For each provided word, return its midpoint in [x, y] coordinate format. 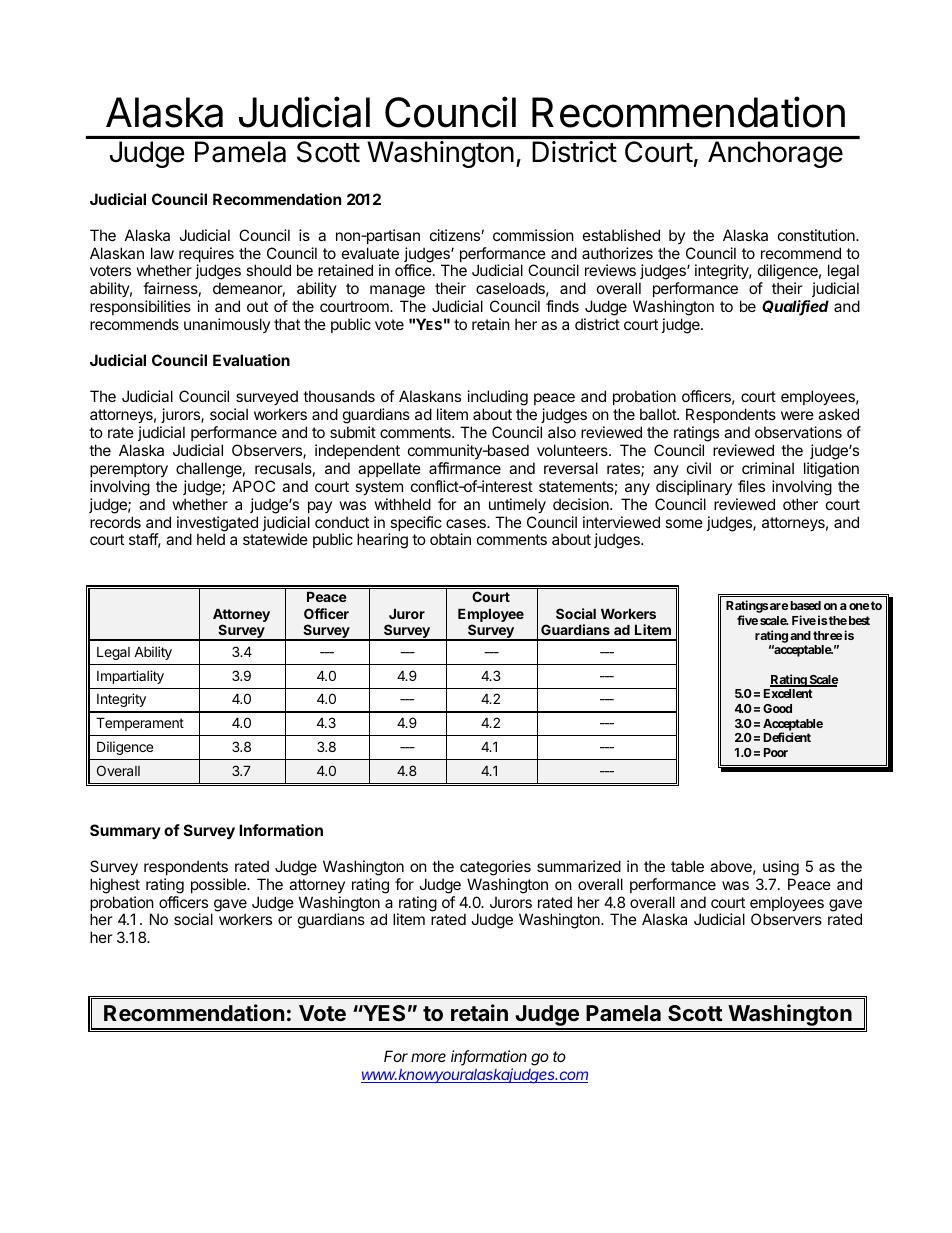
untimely [517, 505]
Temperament [140, 724]
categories [495, 868]
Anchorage [775, 154]
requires [206, 256]
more [428, 1057]
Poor [776, 752]
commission [533, 235]
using [781, 868]
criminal [768, 468]
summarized [579, 866]
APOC [253, 486]
